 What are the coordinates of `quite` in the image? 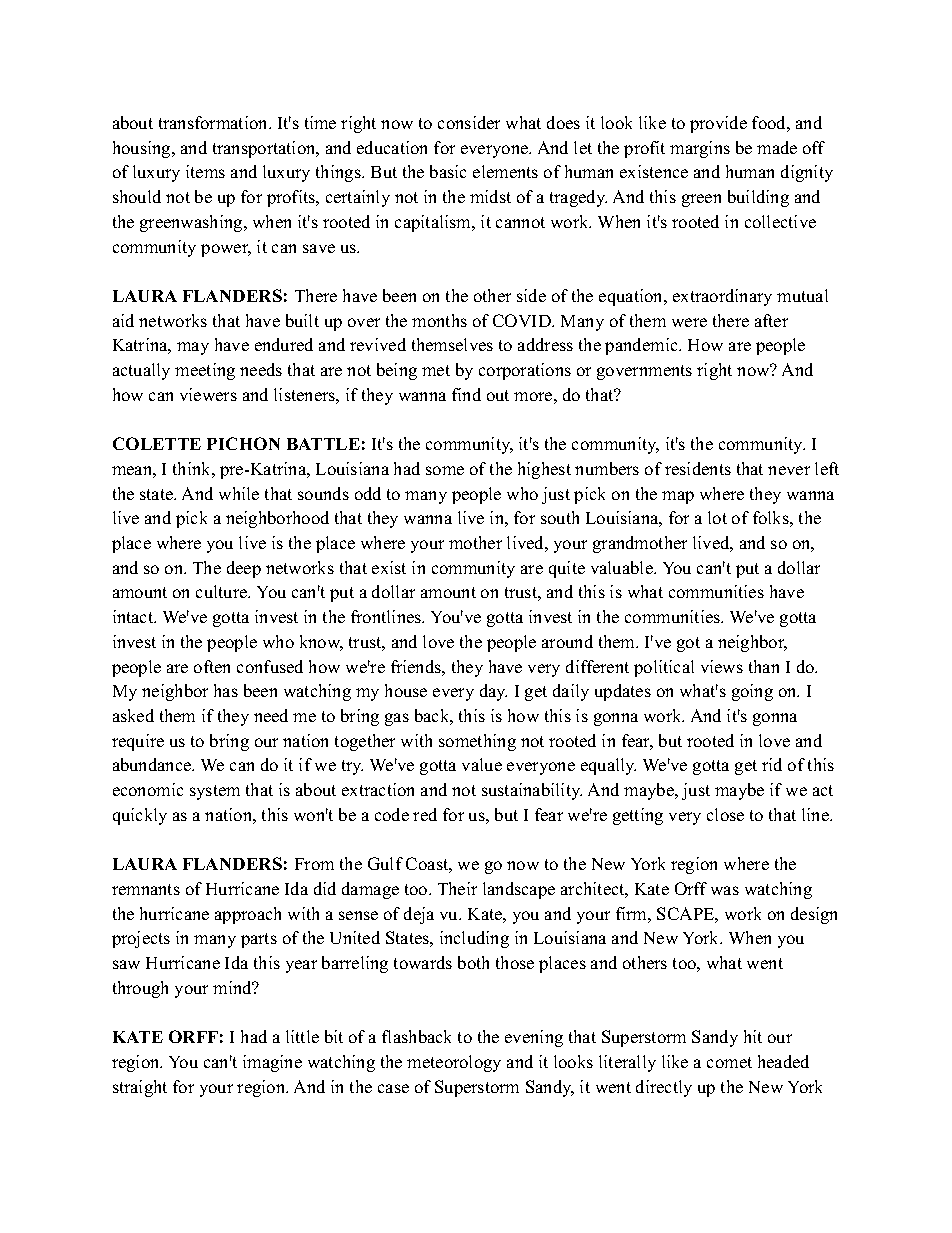 It's located at (567, 569).
